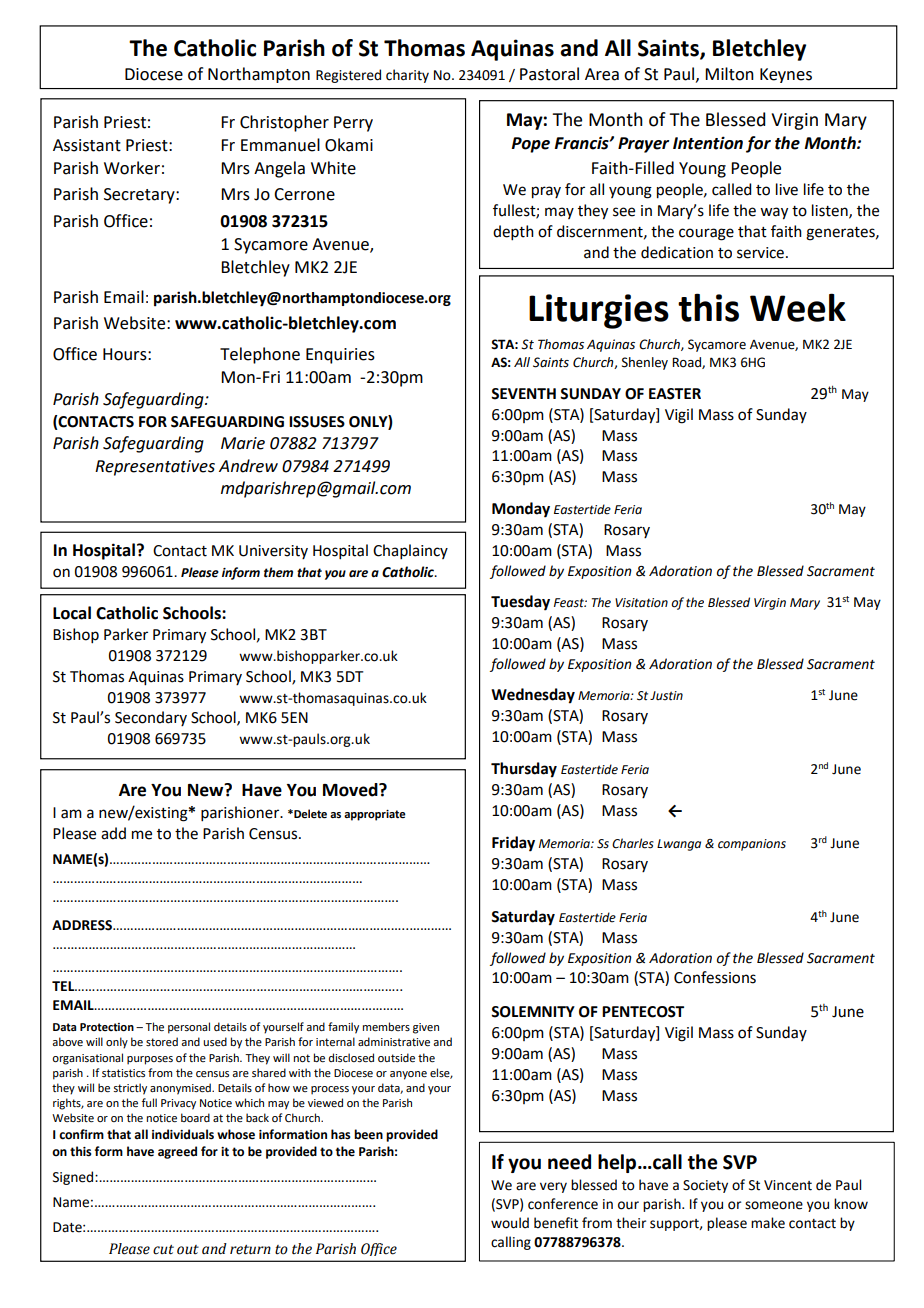  I want to click on Assistant, so click(87, 145).
